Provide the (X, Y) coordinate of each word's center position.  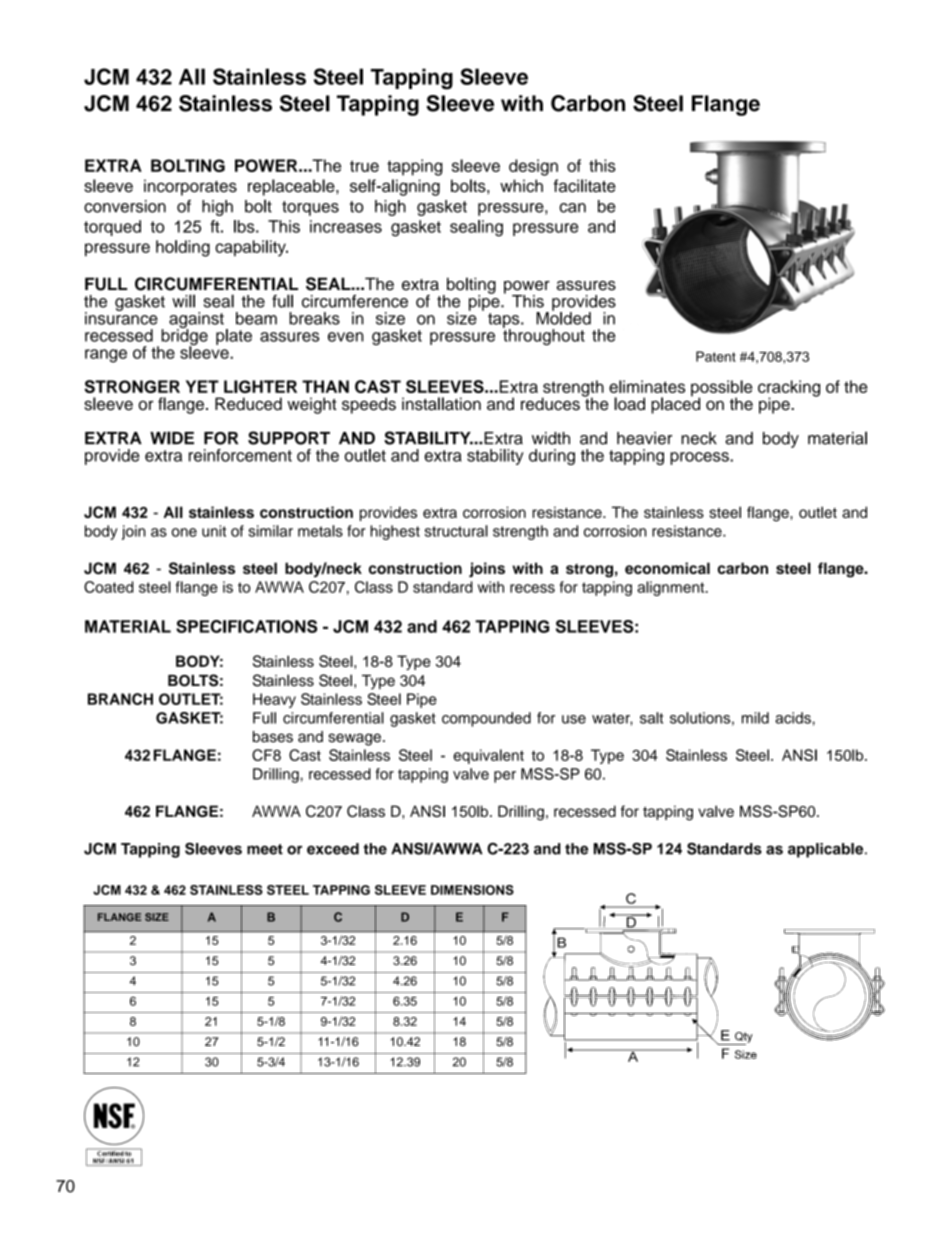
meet (265, 849)
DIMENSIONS (472, 890)
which (521, 186)
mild (755, 718)
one (184, 532)
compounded (486, 719)
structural (456, 531)
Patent (716, 356)
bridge (184, 337)
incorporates (190, 187)
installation (441, 404)
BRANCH (120, 699)
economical (667, 568)
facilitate (585, 186)
